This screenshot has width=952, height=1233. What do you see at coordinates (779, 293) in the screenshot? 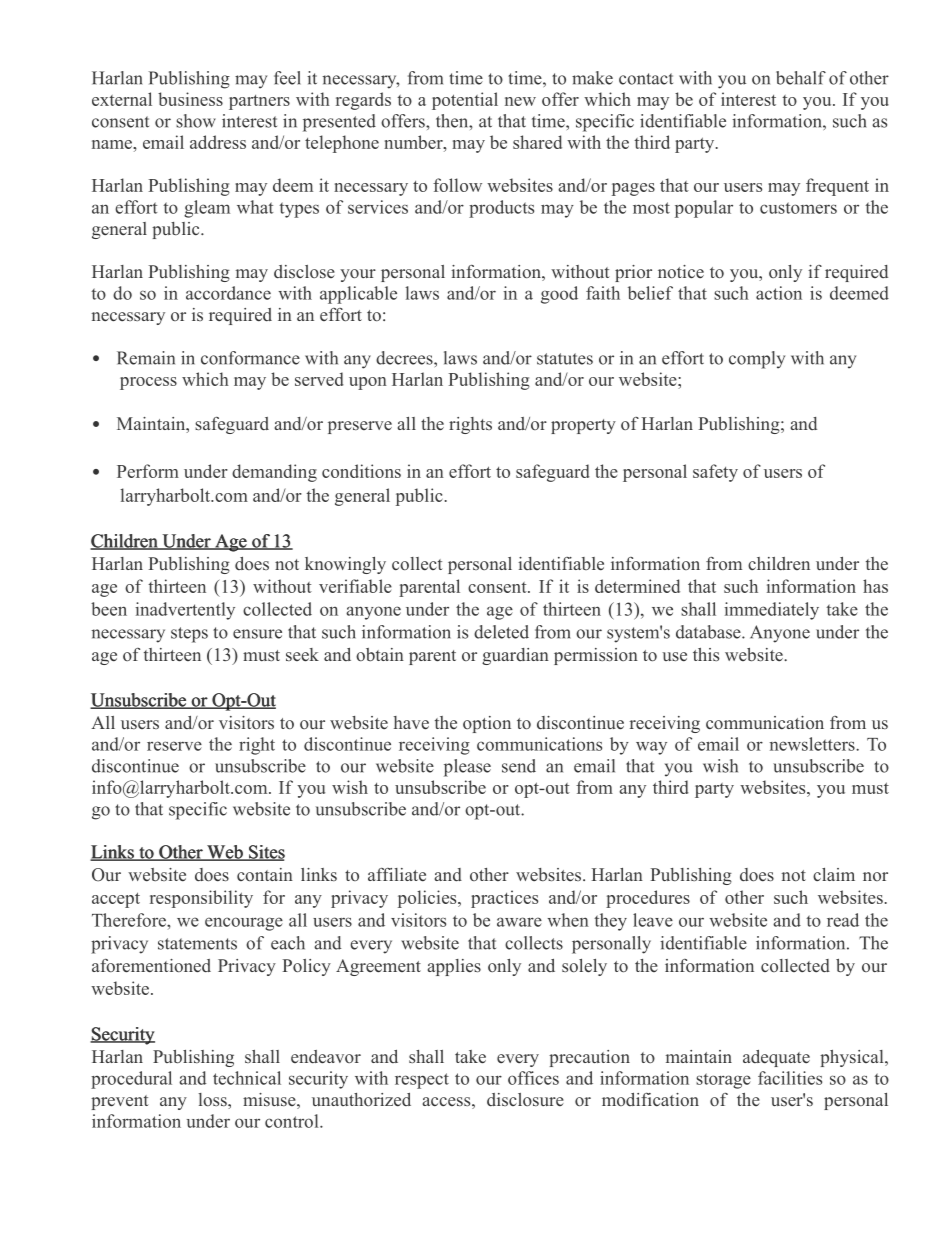
I see `action` at bounding box center [779, 293].
